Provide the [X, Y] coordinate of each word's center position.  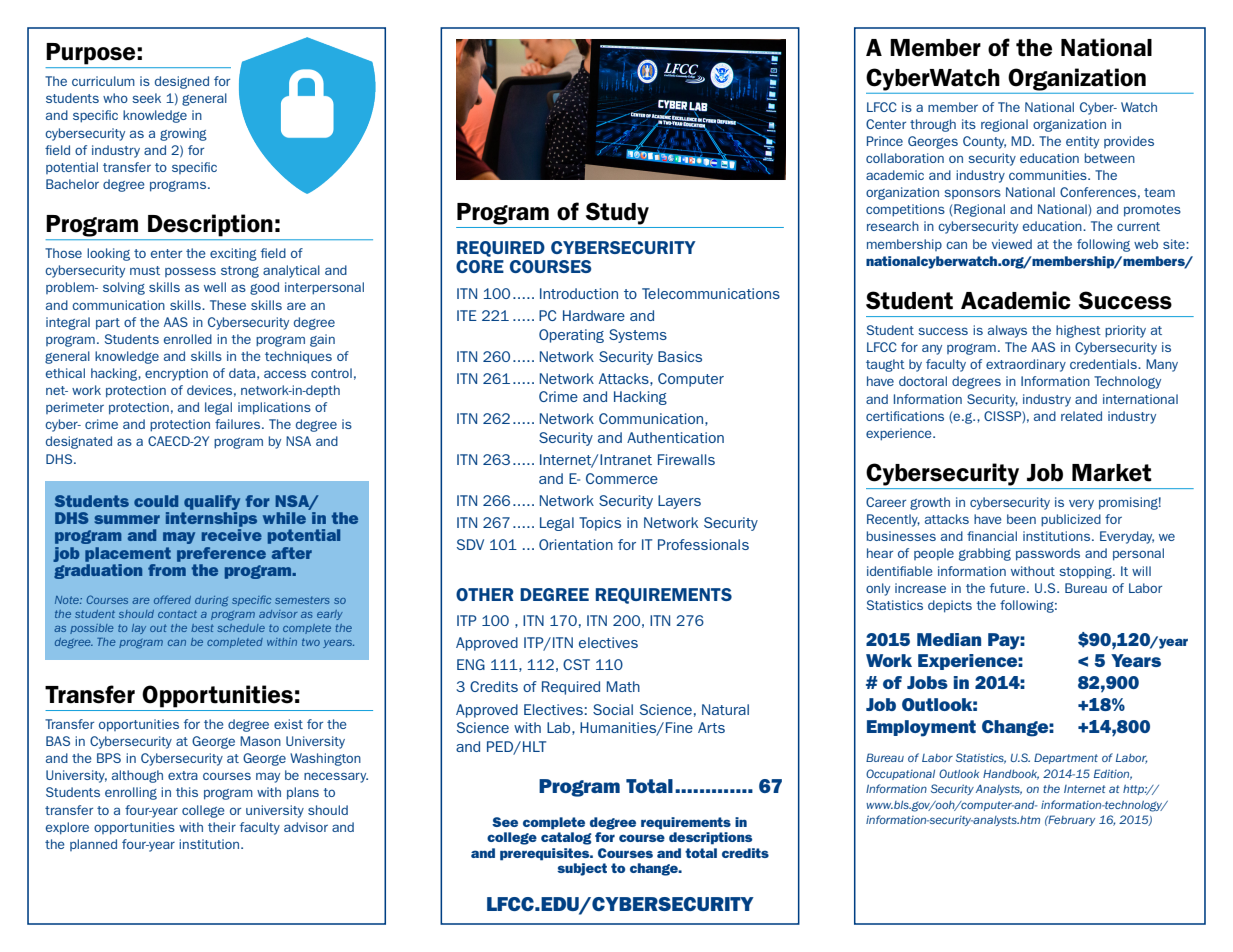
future [1009, 588]
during [211, 601]
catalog [566, 838]
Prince [885, 141]
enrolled [188, 339]
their [222, 827]
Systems [638, 336]
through [933, 125]
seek [146, 98]
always [1007, 331]
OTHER [484, 594]
